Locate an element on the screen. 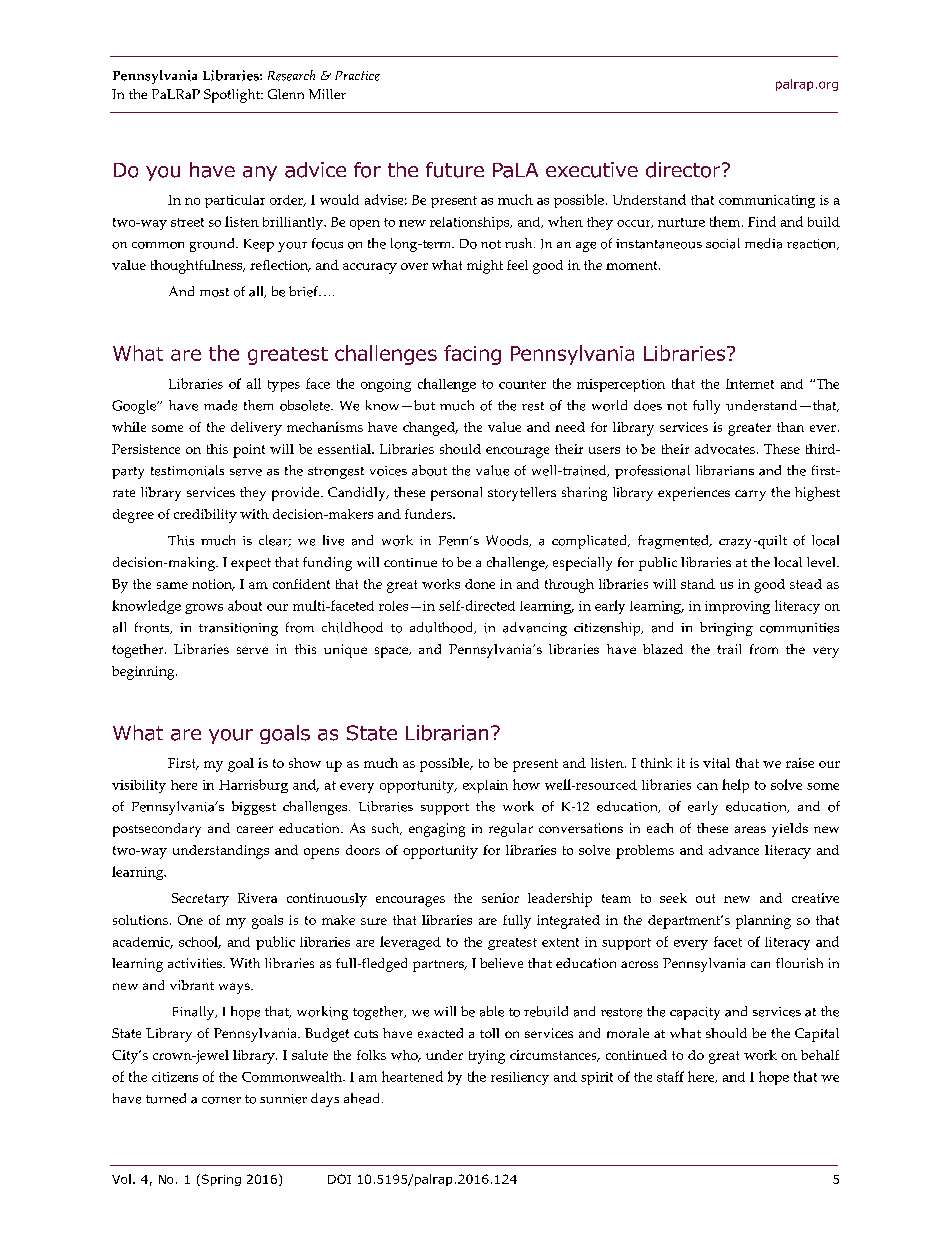 The width and height of the screenshot is (952, 1233). help is located at coordinates (735, 786).
